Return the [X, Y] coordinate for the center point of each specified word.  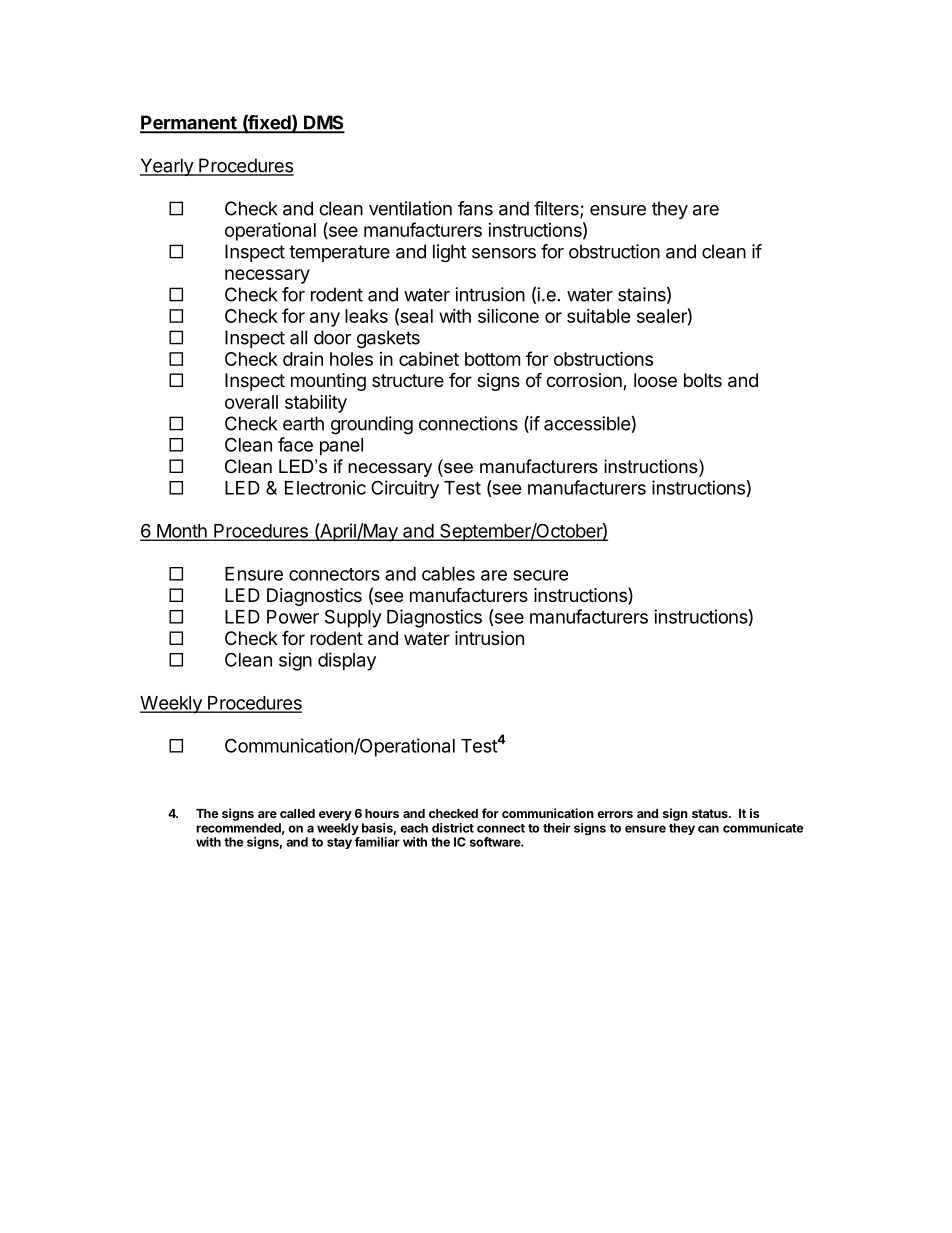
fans [475, 208]
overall [251, 402]
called [297, 813]
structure [408, 380]
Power [293, 617]
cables [448, 574]
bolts [703, 380]
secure [540, 575]
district [453, 828]
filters [557, 209]
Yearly [167, 167]
